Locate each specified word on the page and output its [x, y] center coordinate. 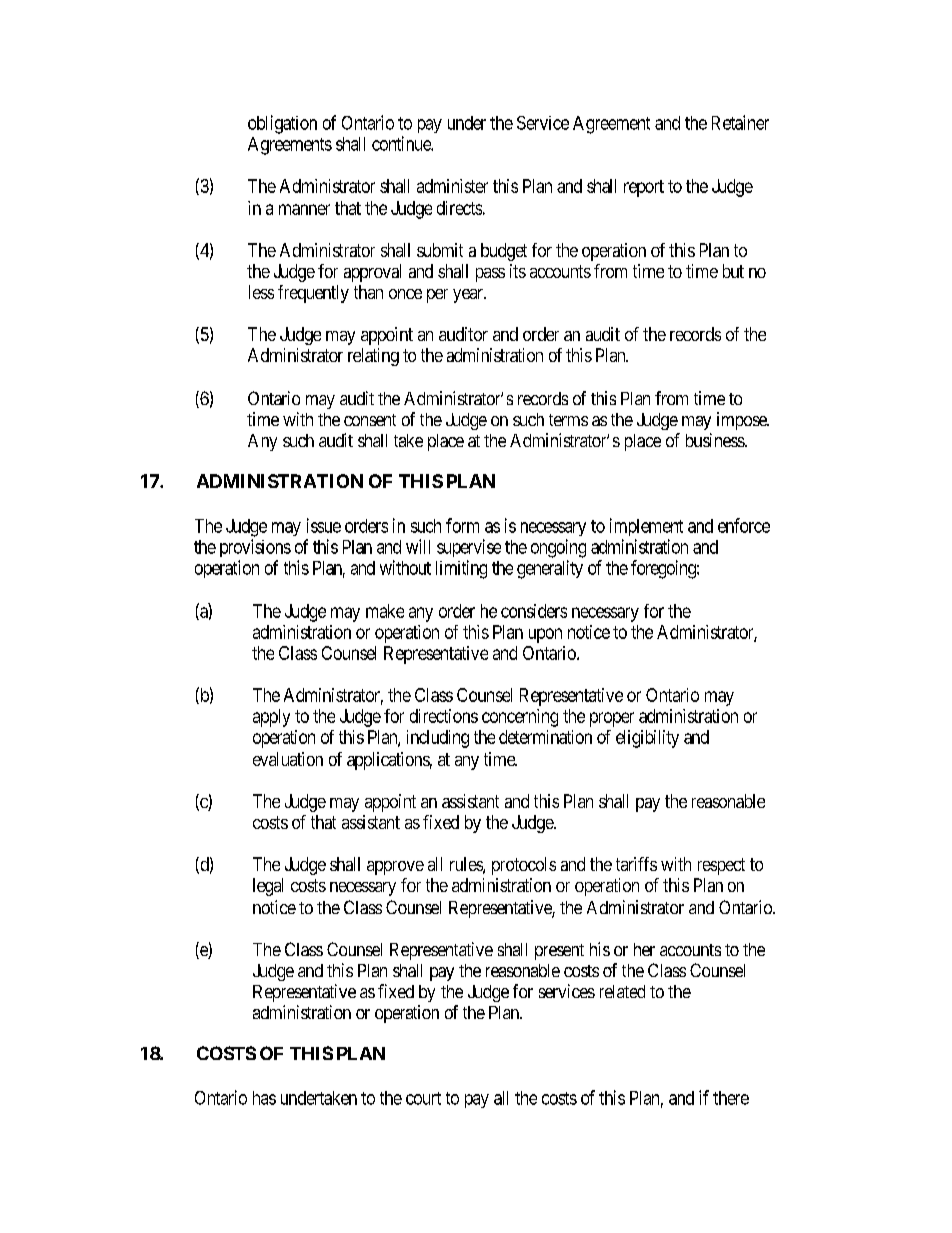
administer [452, 186]
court [423, 1098]
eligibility [647, 739]
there [731, 1098]
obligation [282, 124]
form [462, 525]
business [716, 440]
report [644, 188]
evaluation [288, 759]
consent [370, 420]
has [264, 1098]
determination [545, 737]
